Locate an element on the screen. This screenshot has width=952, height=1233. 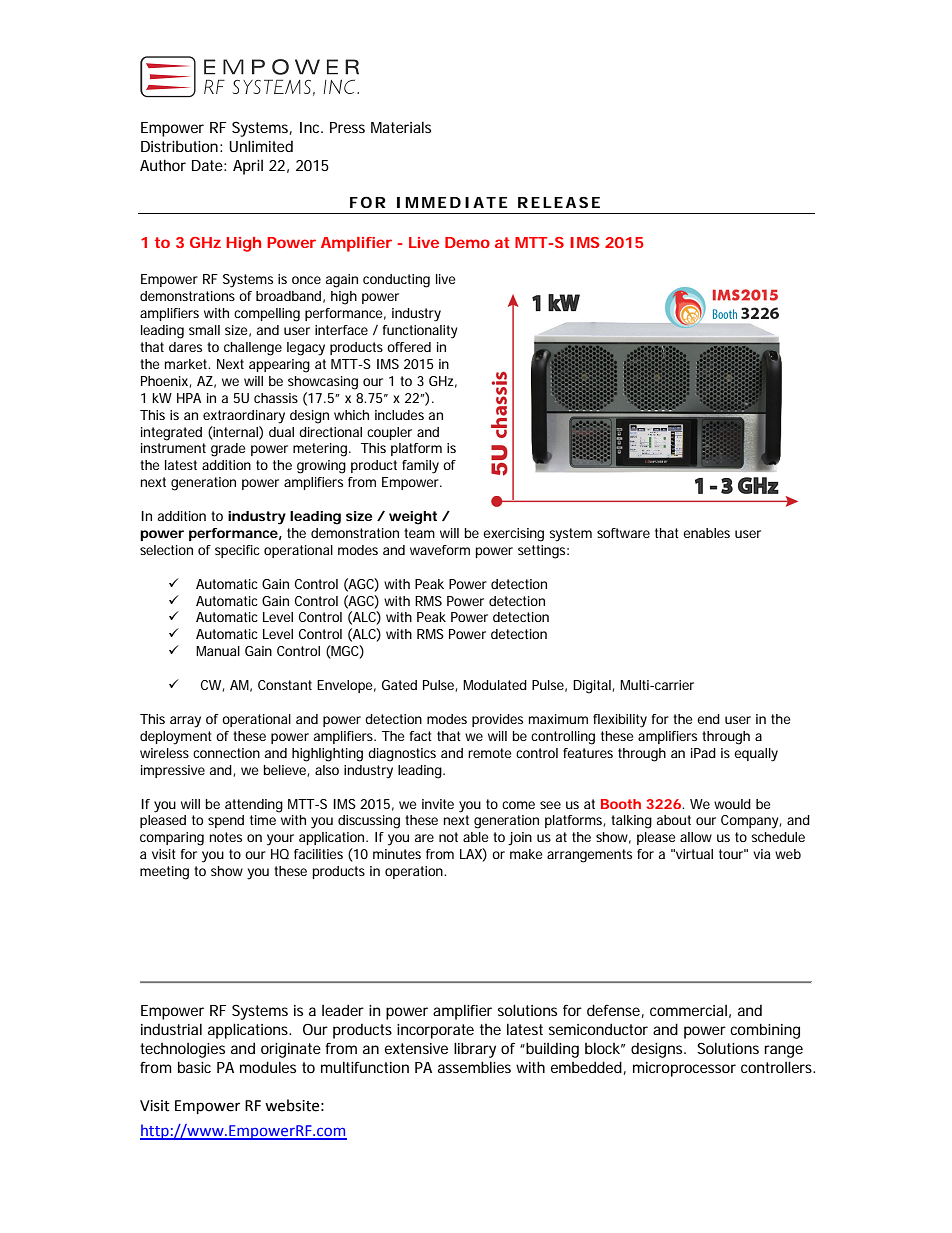
waveform is located at coordinates (440, 550).
